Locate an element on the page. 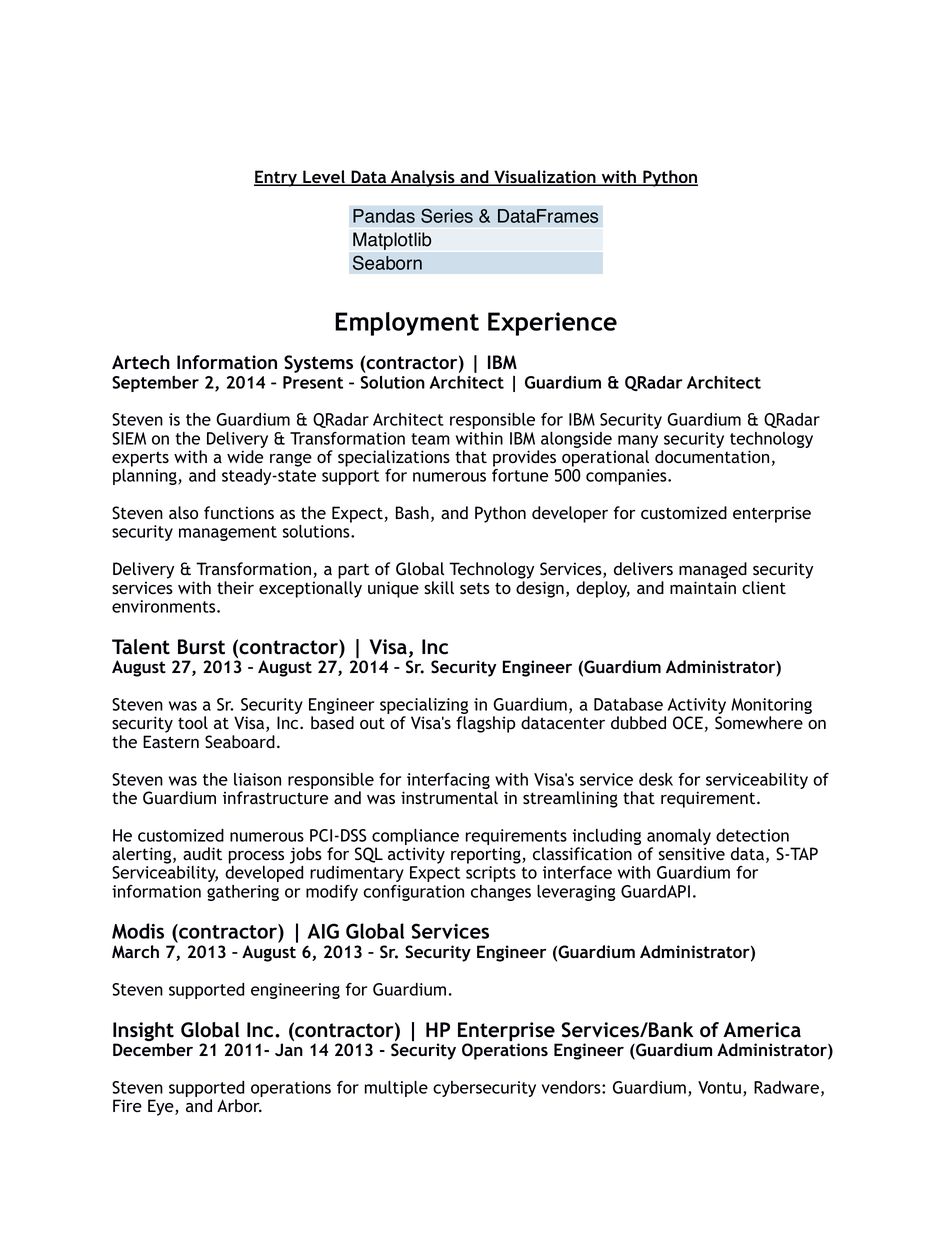 The width and height of the image is (952, 1233). Arbor is located at coordinates (239, 1105).
